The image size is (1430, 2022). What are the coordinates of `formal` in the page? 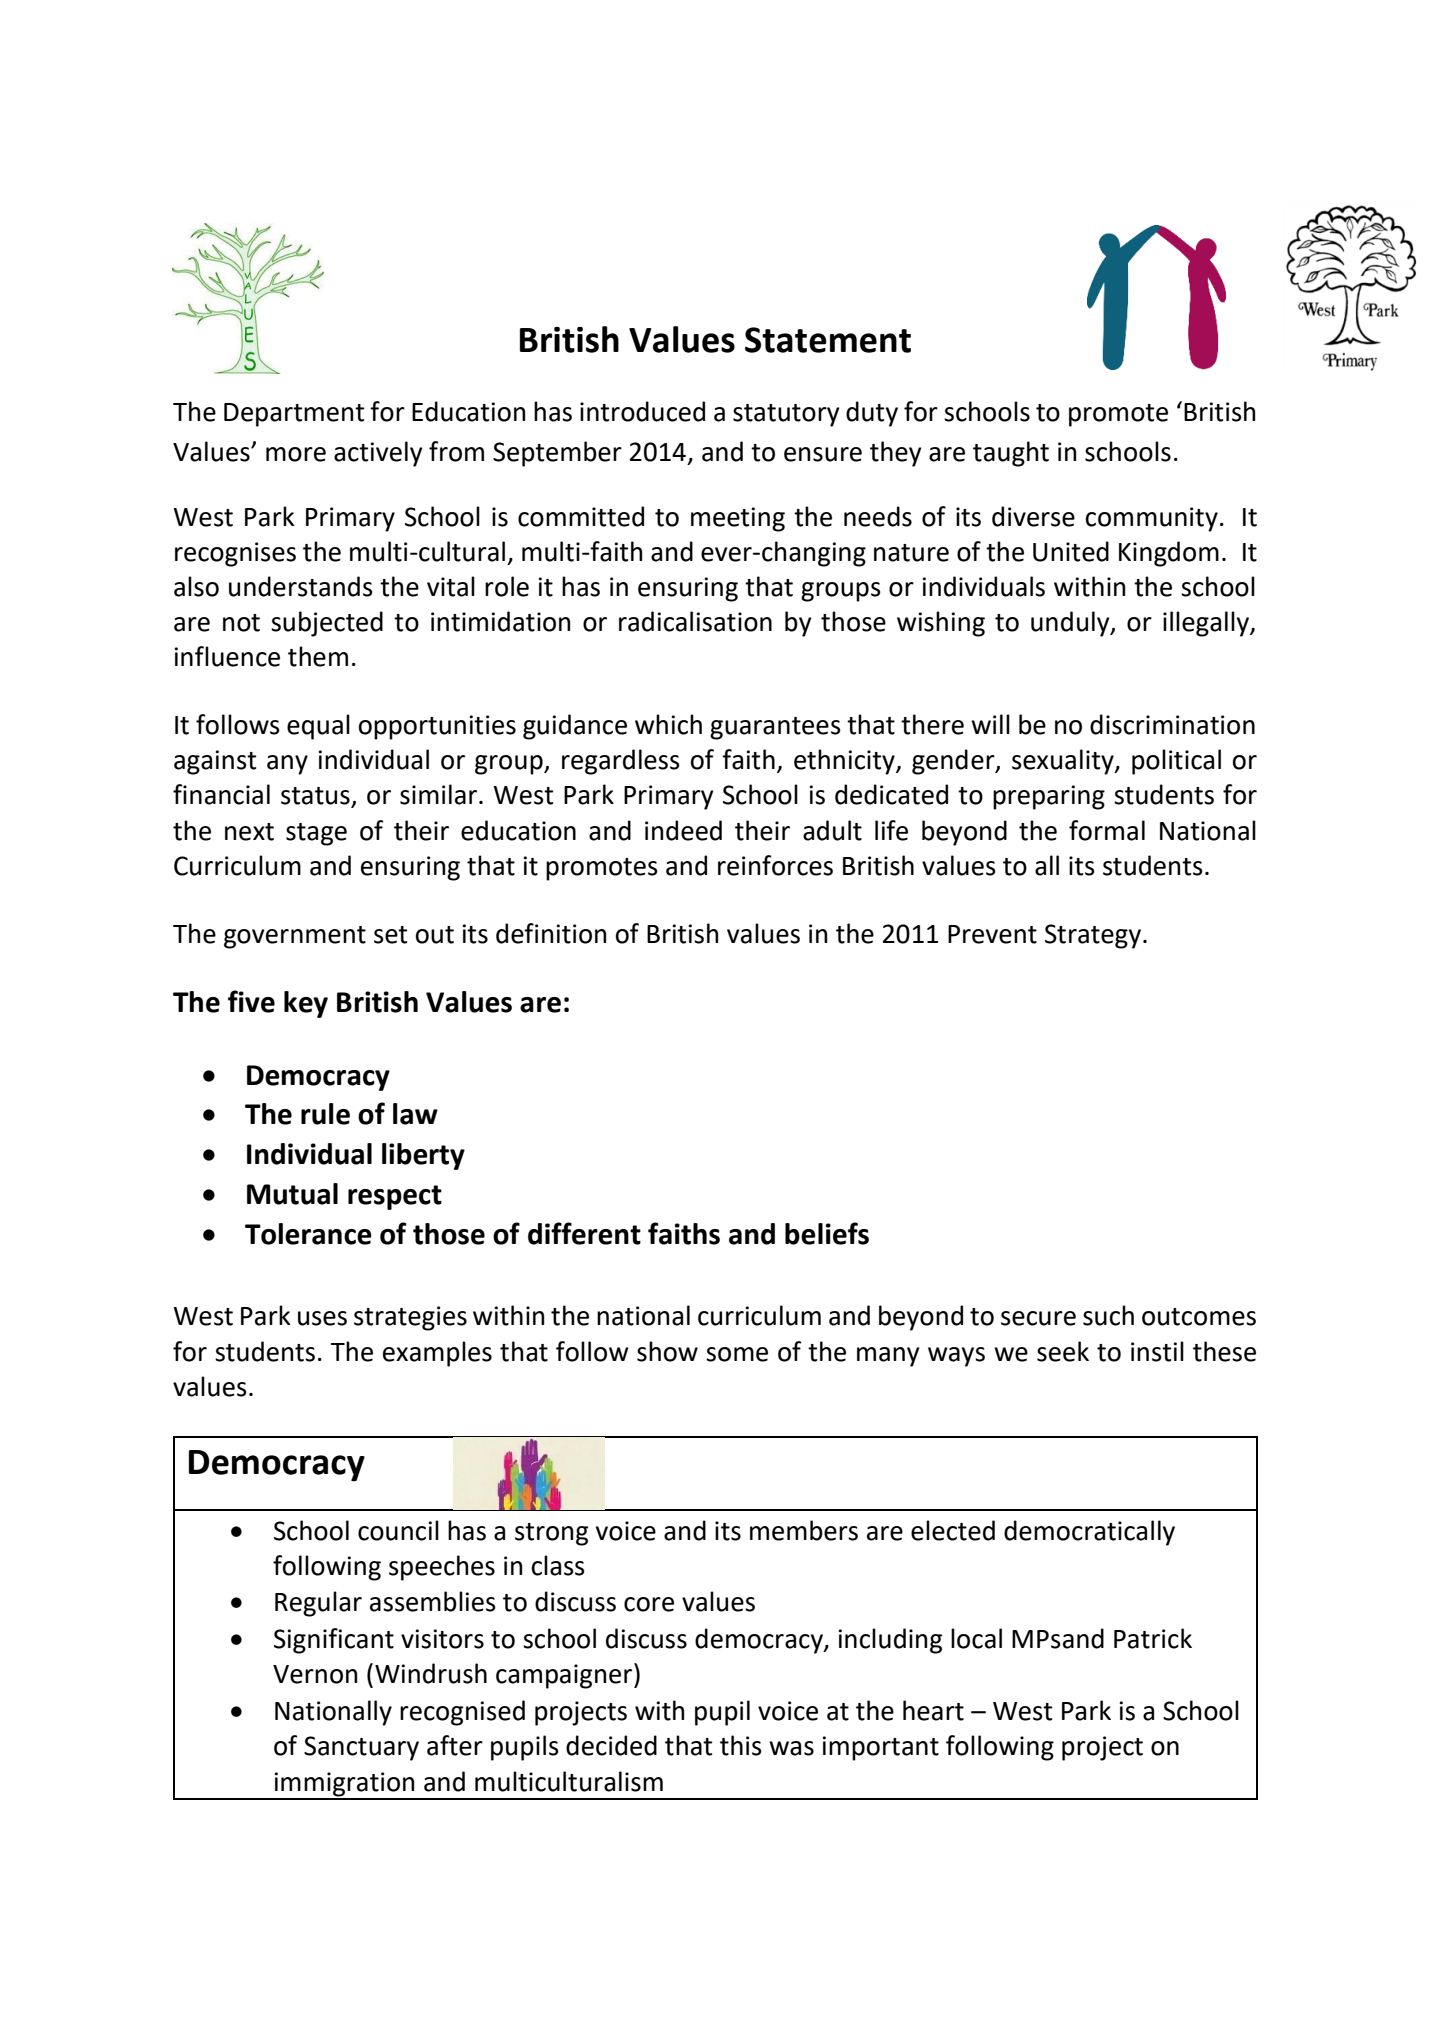 It's located at (1107, 830).
